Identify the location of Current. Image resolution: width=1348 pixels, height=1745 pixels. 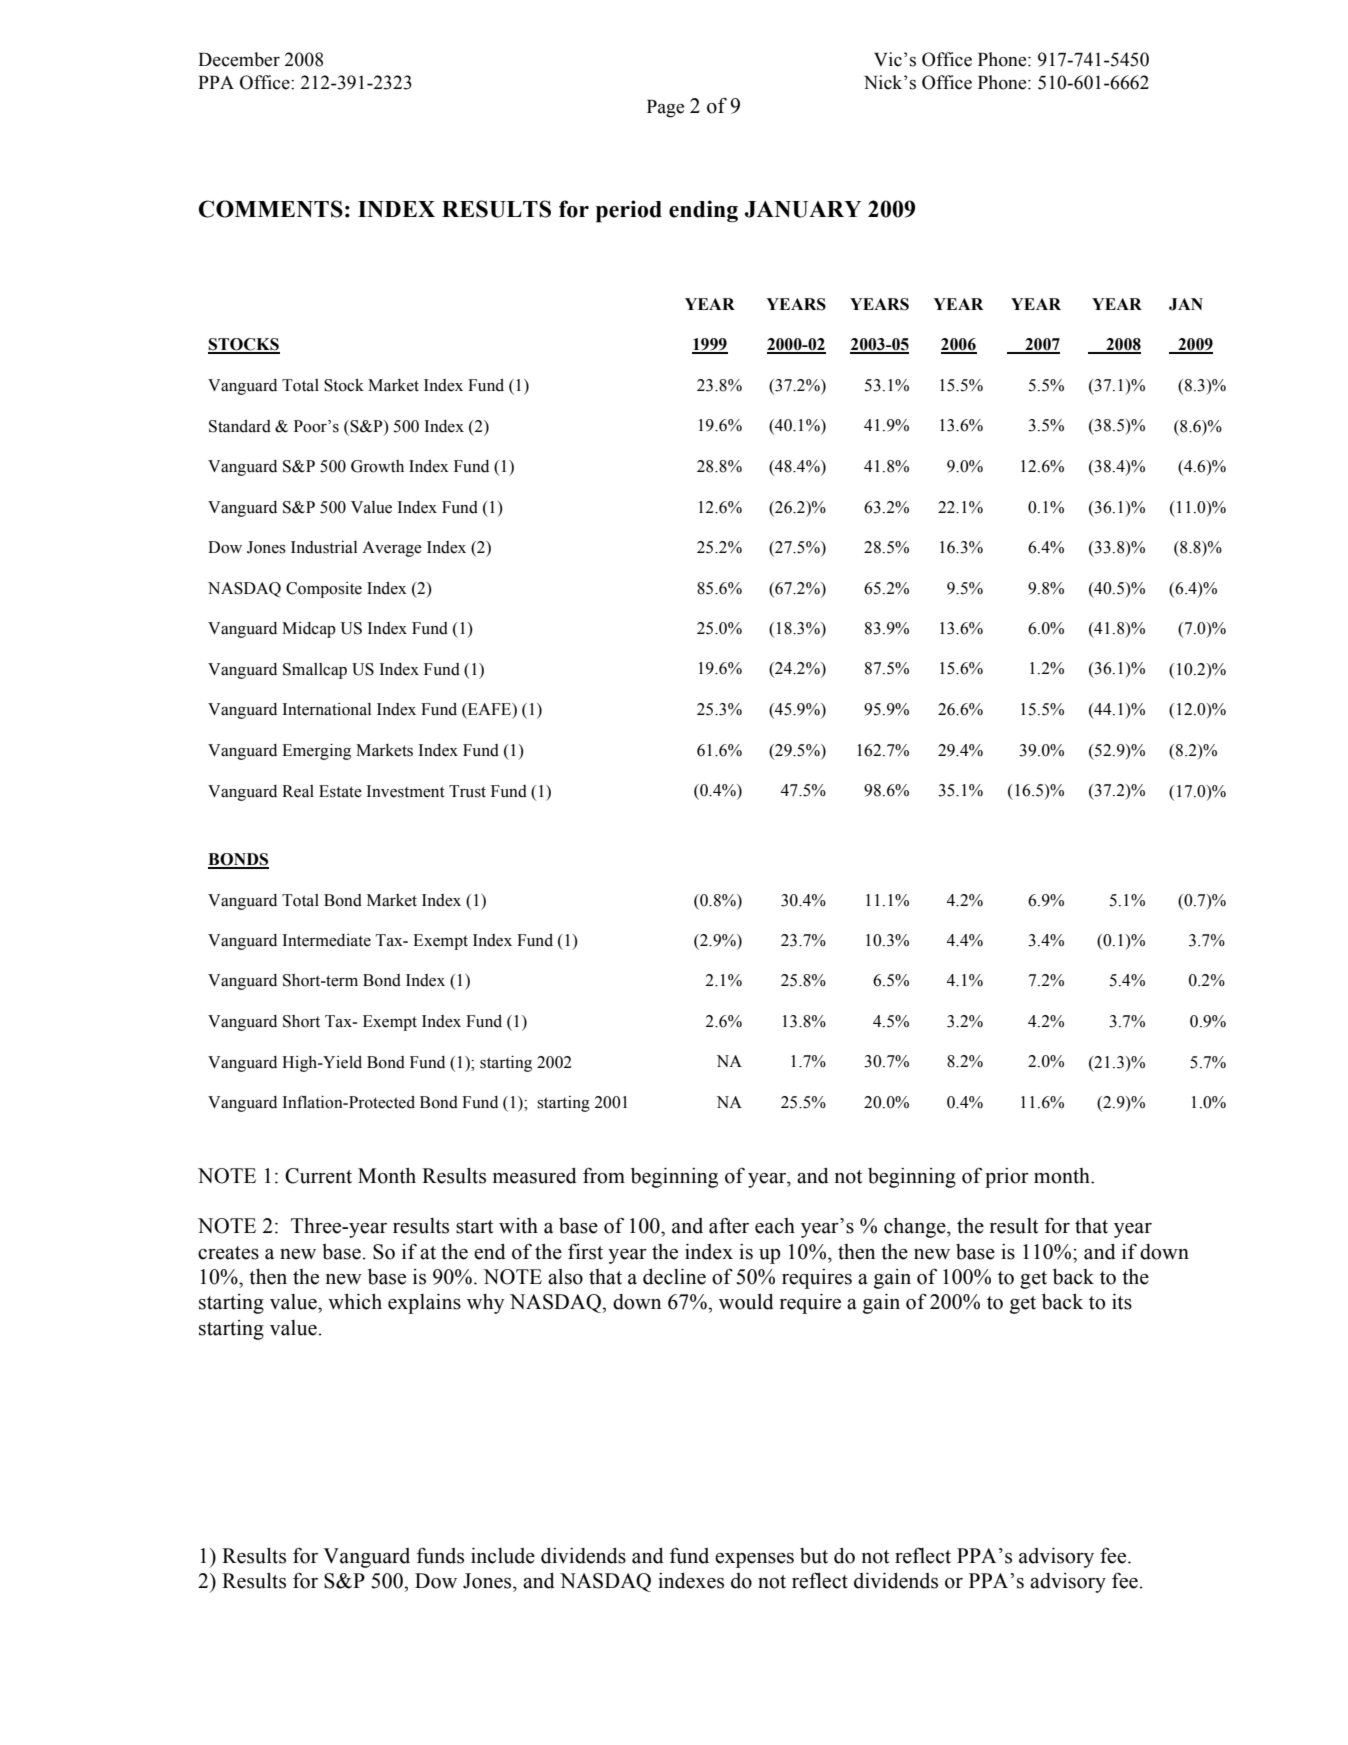
(318, 1176).
